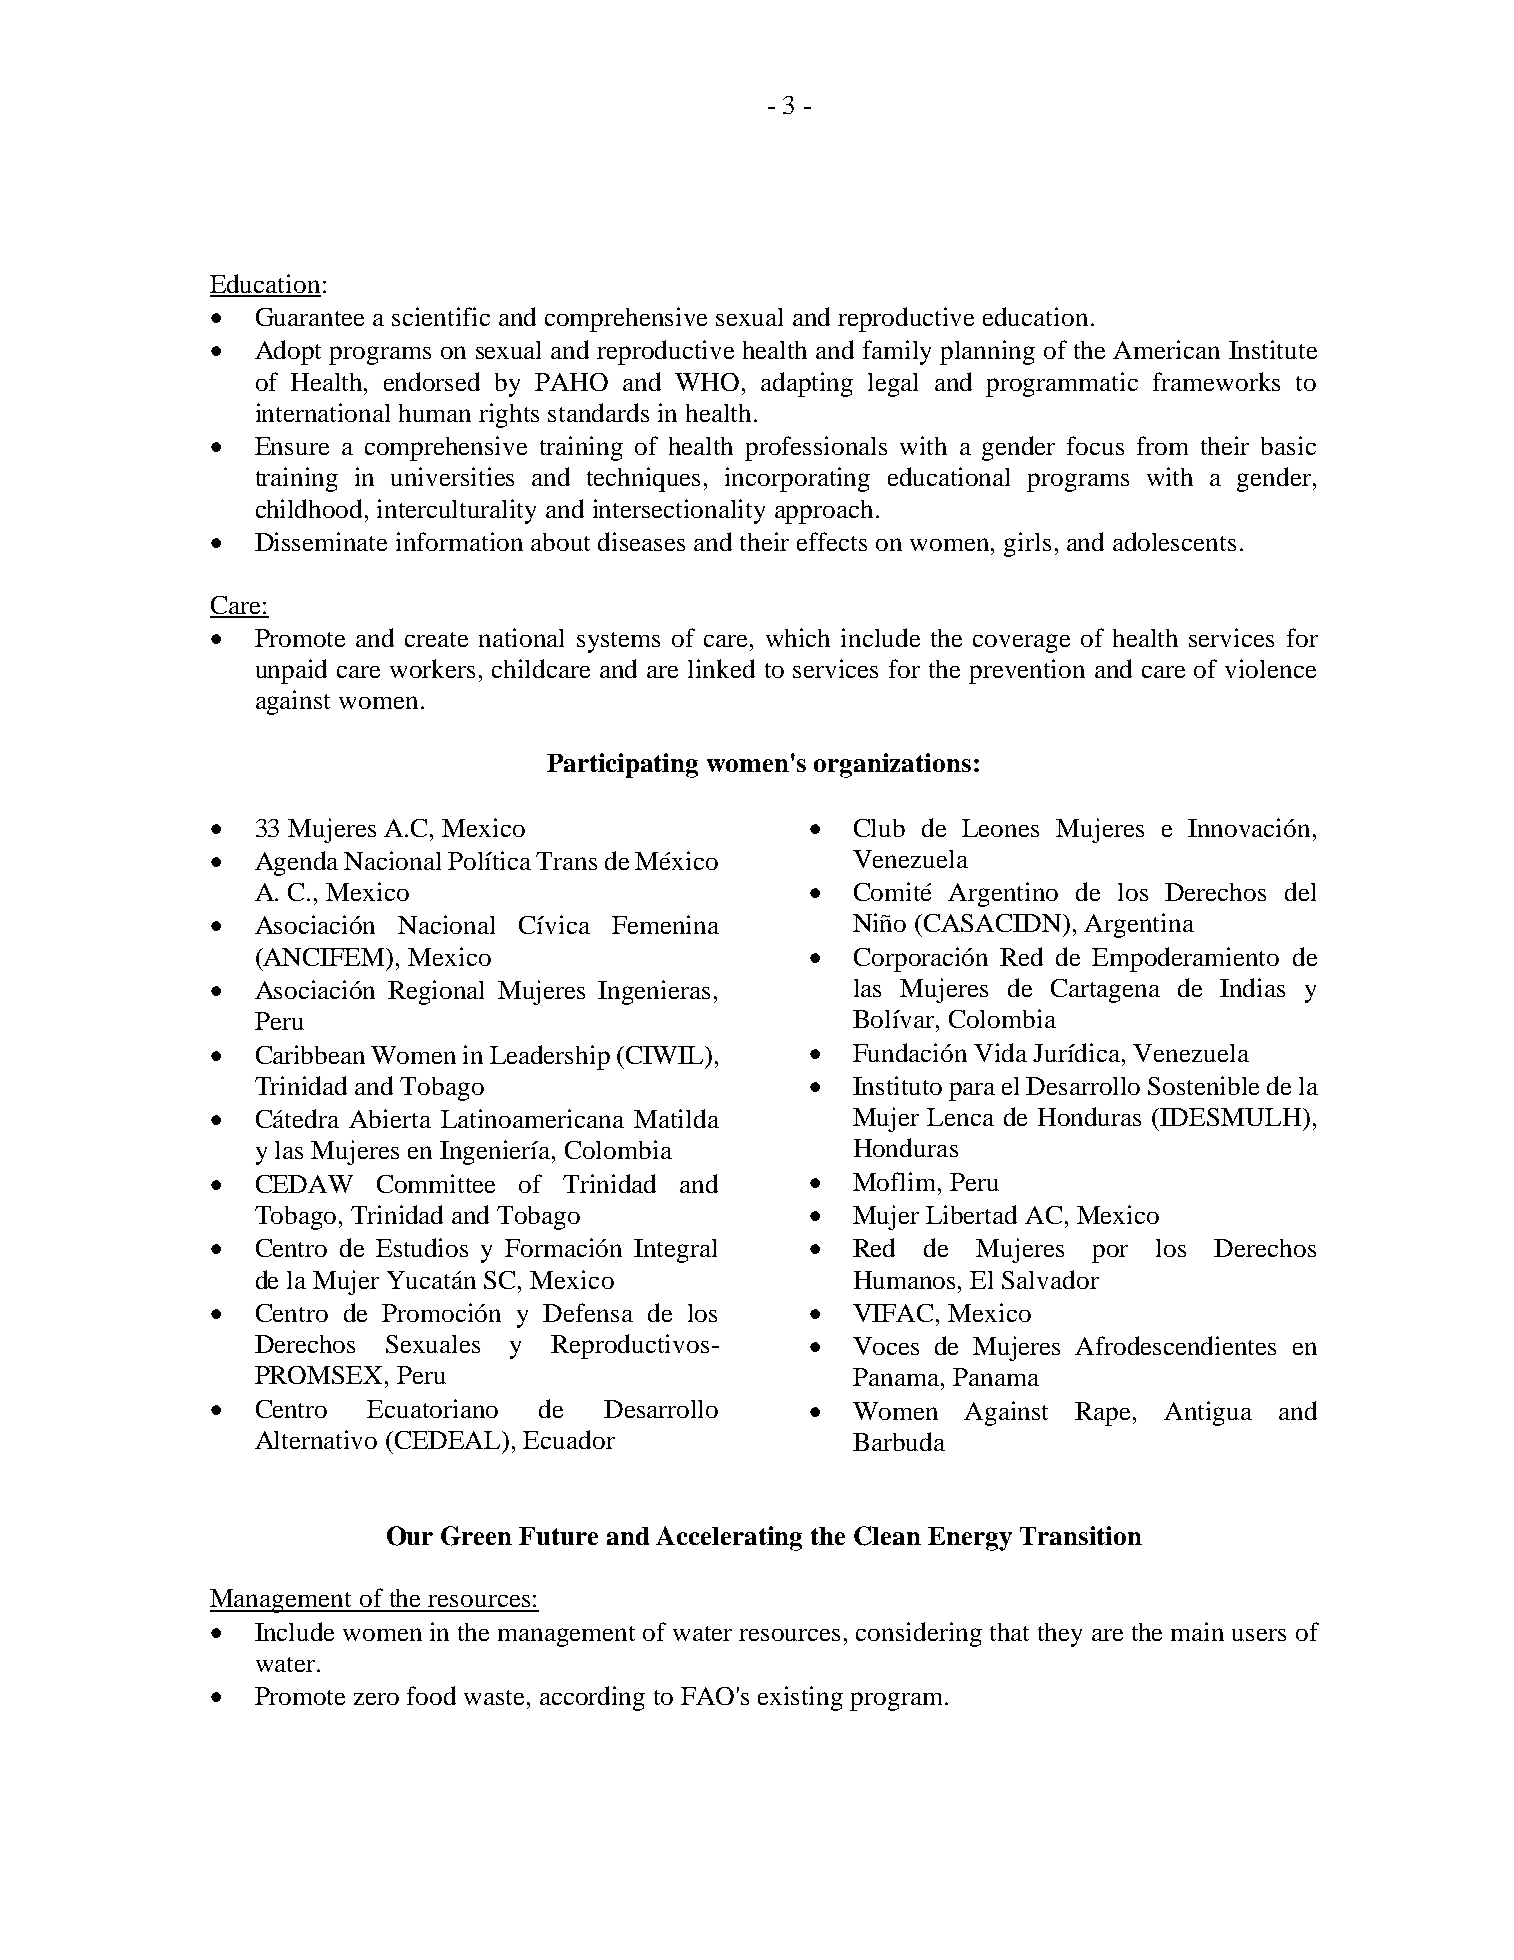 This page has width=1514, height=1960. I want to click on Committee, so click(436, 1183).
